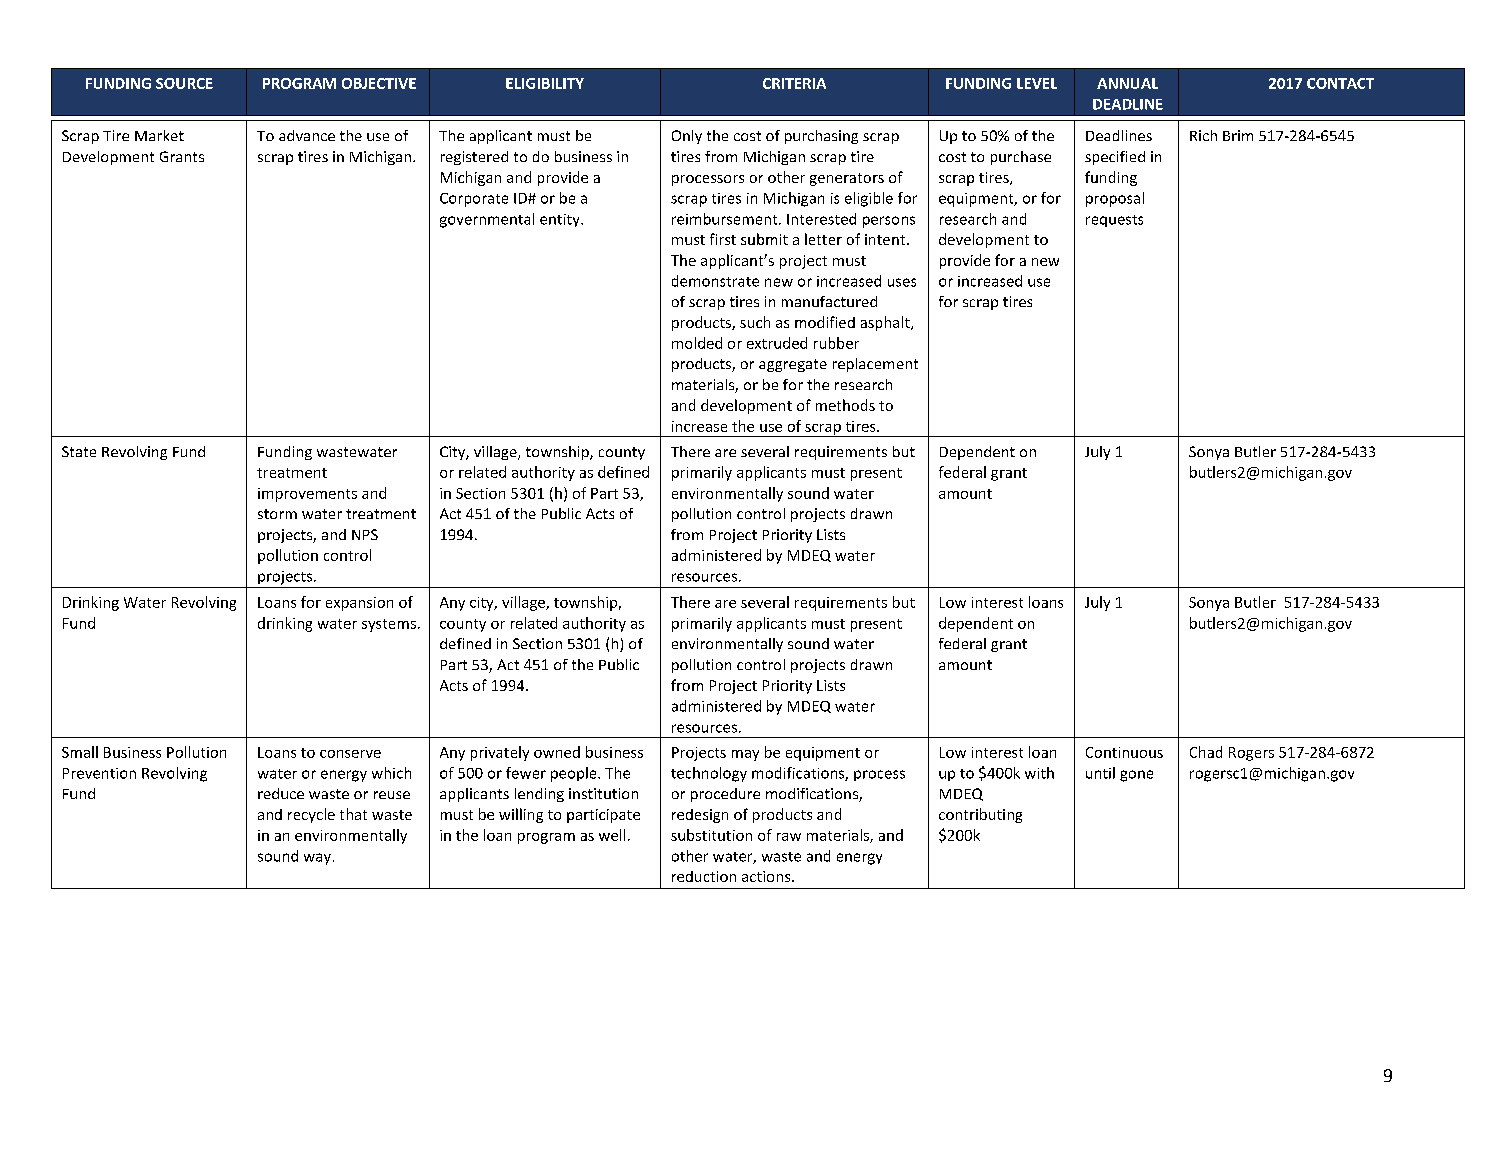 The image size is (1495, 1155). What do you see at coordinates (1206, 752) in the page?
I see `Chad` at bounding box center [1206, 752].
